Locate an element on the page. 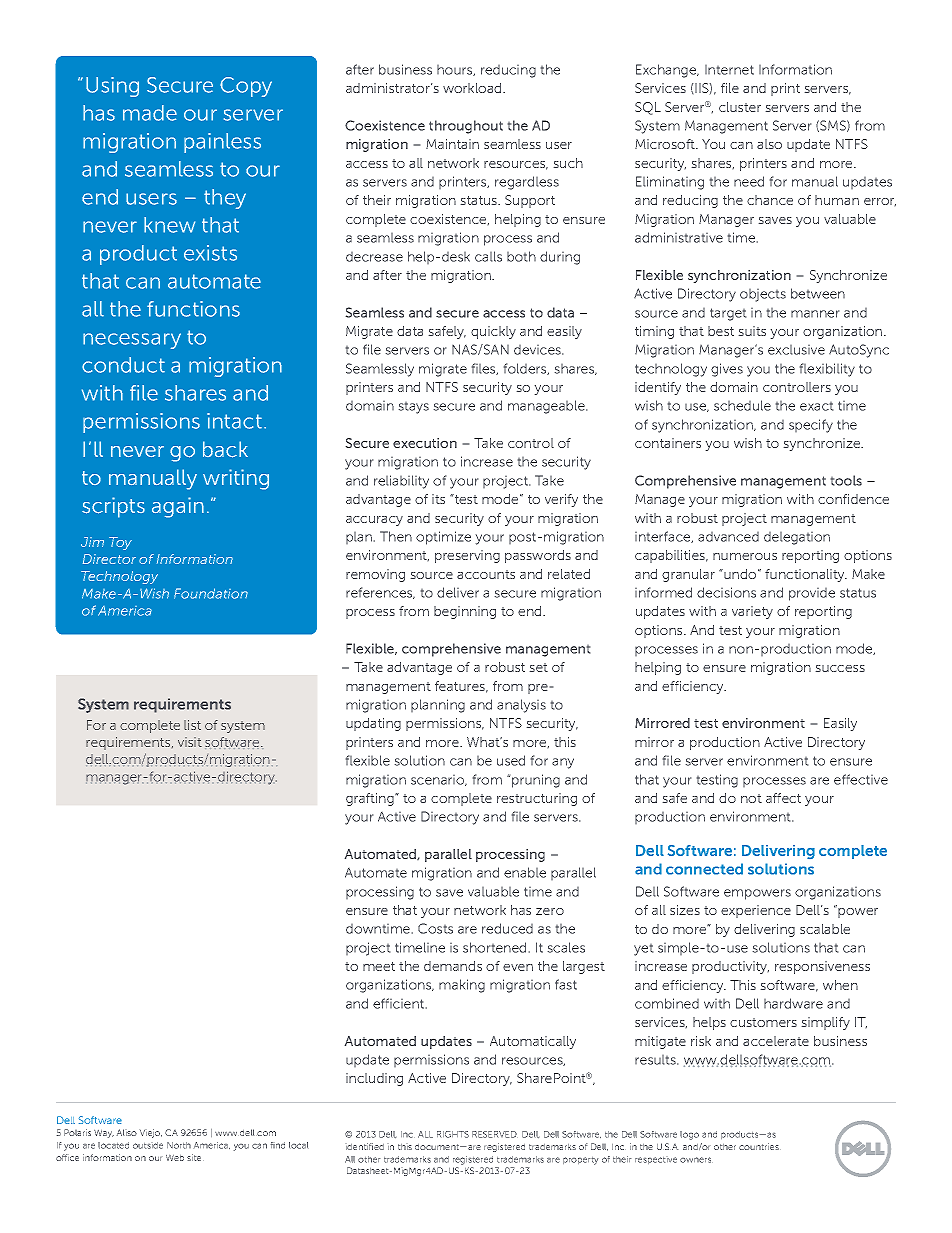  countries is located at coordinates (759, 1146).
